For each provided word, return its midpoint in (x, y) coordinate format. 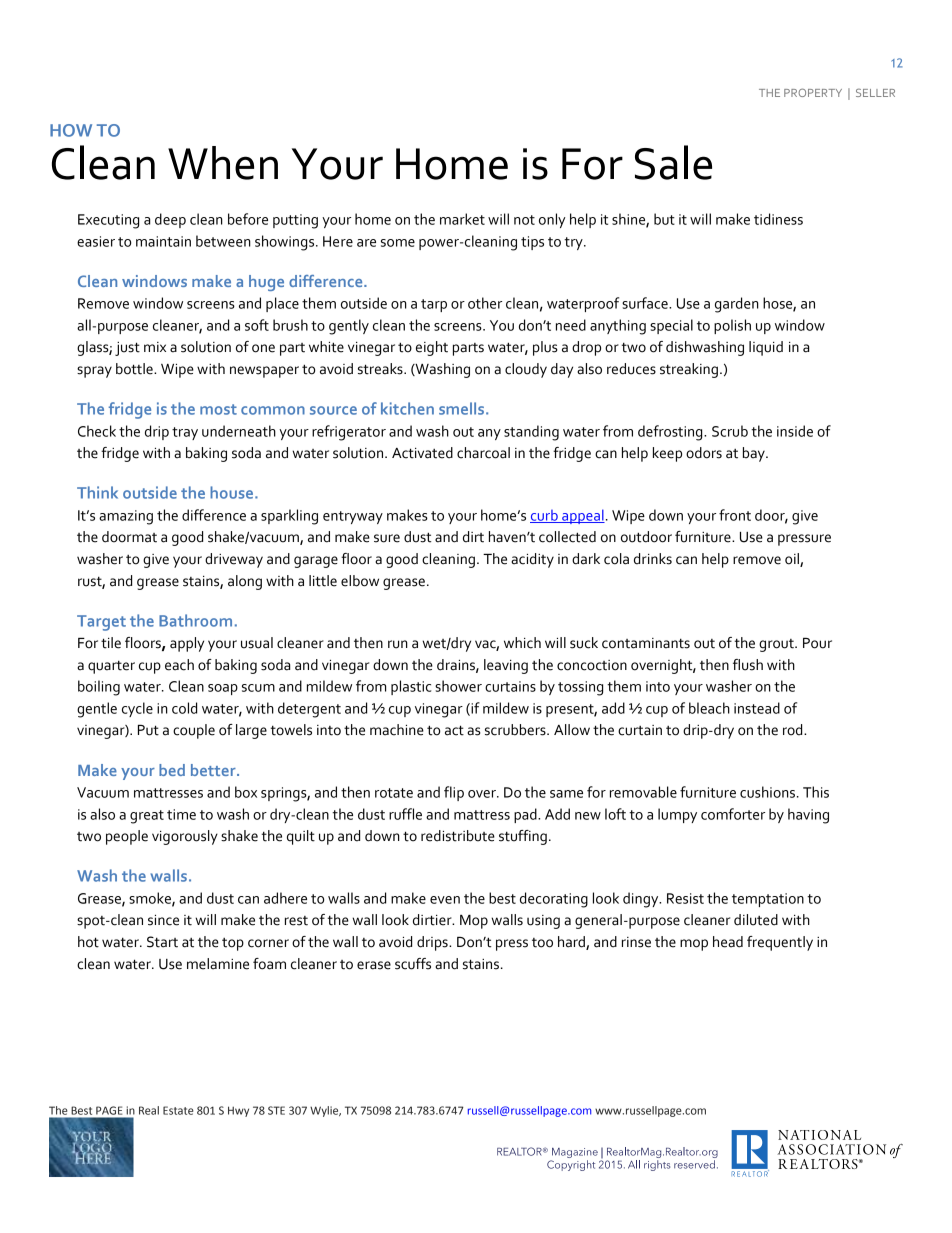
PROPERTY (813, 92)
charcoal (483, 453)
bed (172, 770)
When (223, 163)
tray (185, 433)
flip (454, 793)
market (462, 219)
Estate (178, 1110)
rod (794, 730)
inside (795, 431)
